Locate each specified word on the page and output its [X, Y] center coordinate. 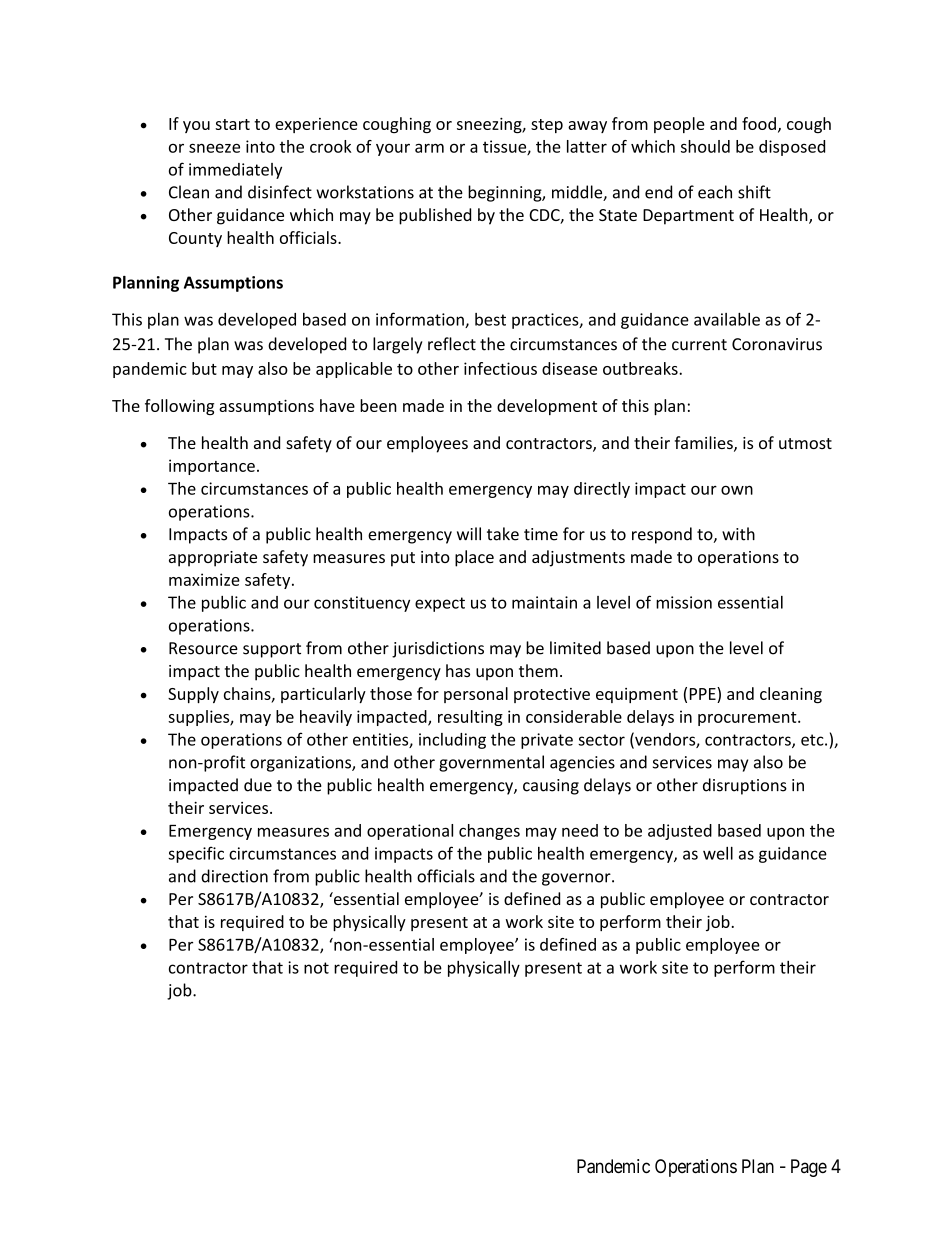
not [316, 968]
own [737, 490]
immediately [235, 171]
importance [212, 467]
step [547, 126]
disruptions [745, 786]
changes [489, 832]
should [705, 146]
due [258, 785]
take [503, 534]
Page [809, 1168]
